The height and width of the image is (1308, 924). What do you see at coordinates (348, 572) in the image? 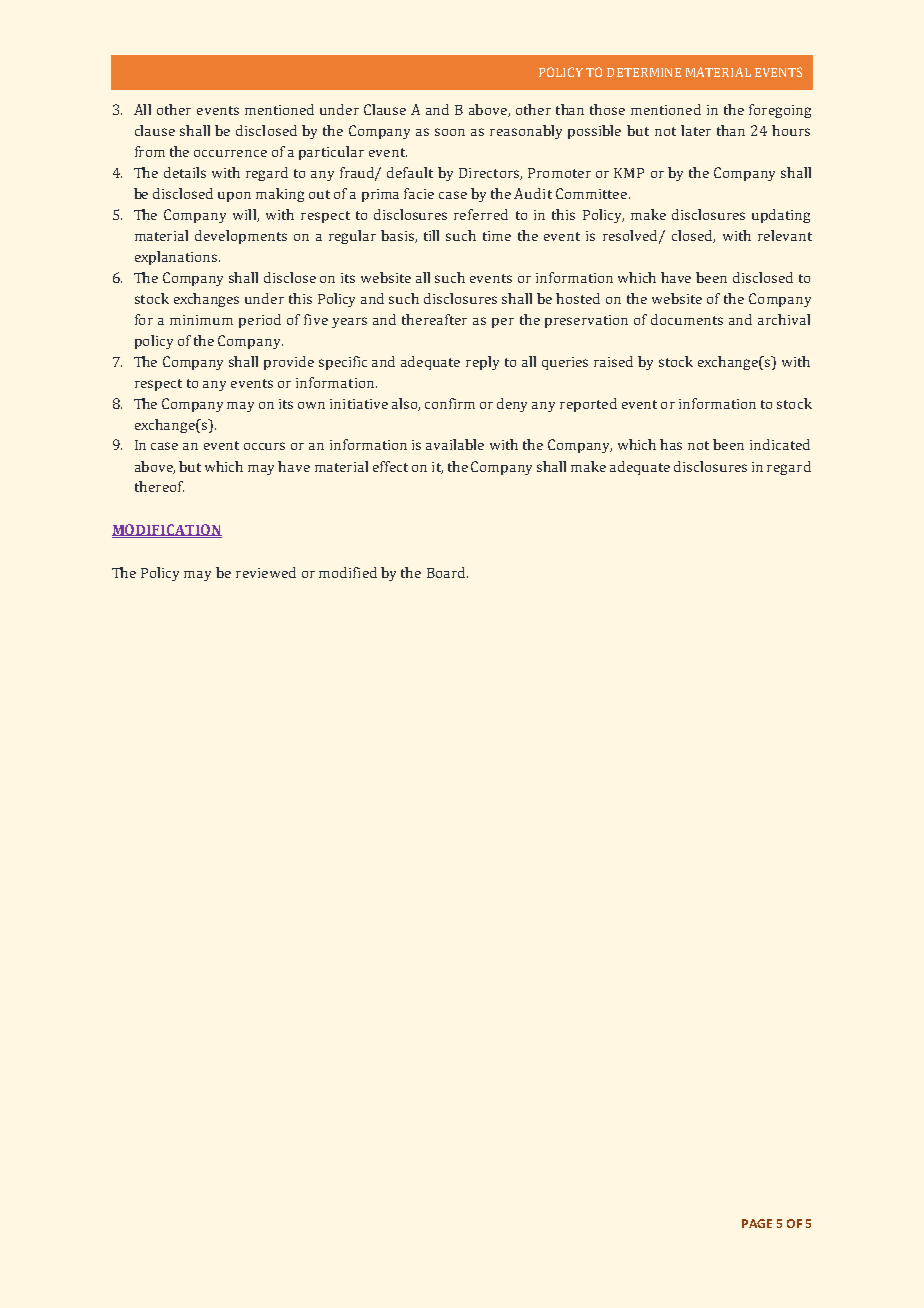
I see `modified` at bounding box center [348, 572].
